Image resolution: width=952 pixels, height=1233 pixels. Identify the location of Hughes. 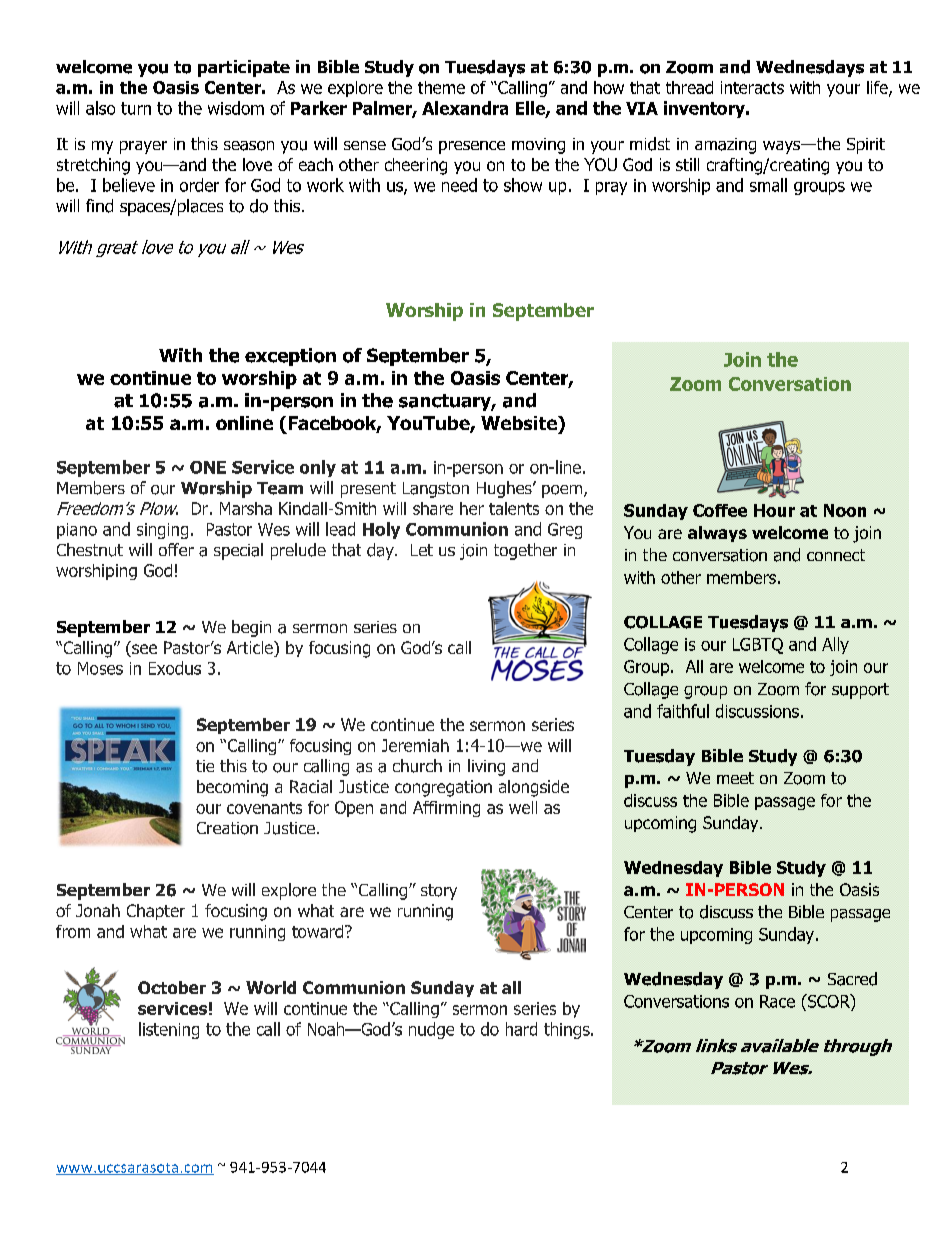
(505, 489).
